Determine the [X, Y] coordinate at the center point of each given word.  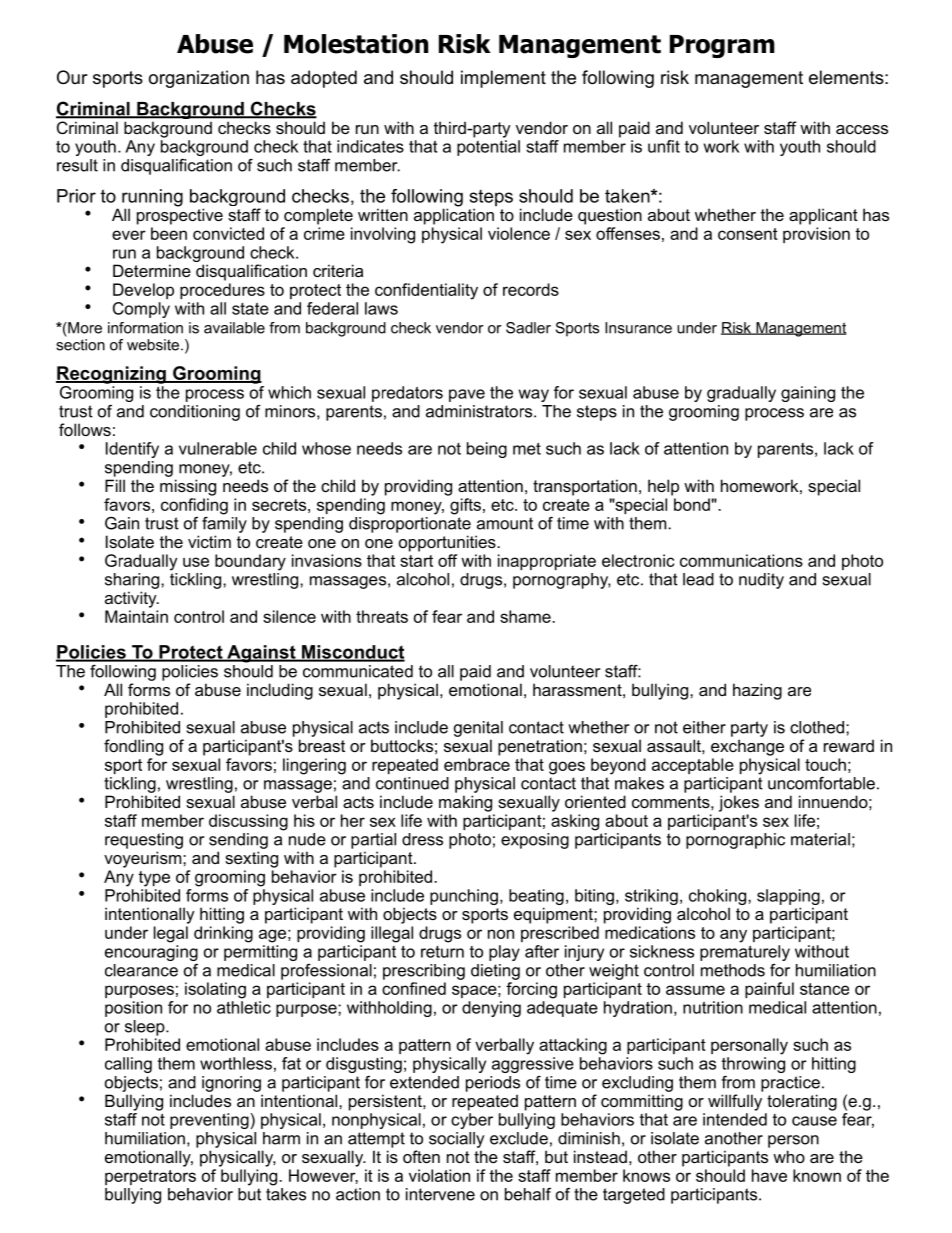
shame [526, 616]
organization [199, 79]
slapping [788, 897]
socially [456, 1140]
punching [464, 897]
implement [503, 79]
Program [722, 46]
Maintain [136, 616]
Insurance [638, 328]
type [154, 879]
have [769, 1175]
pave [467, 395]
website [153, 345]
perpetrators [150, 1177]
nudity [761, 581]
